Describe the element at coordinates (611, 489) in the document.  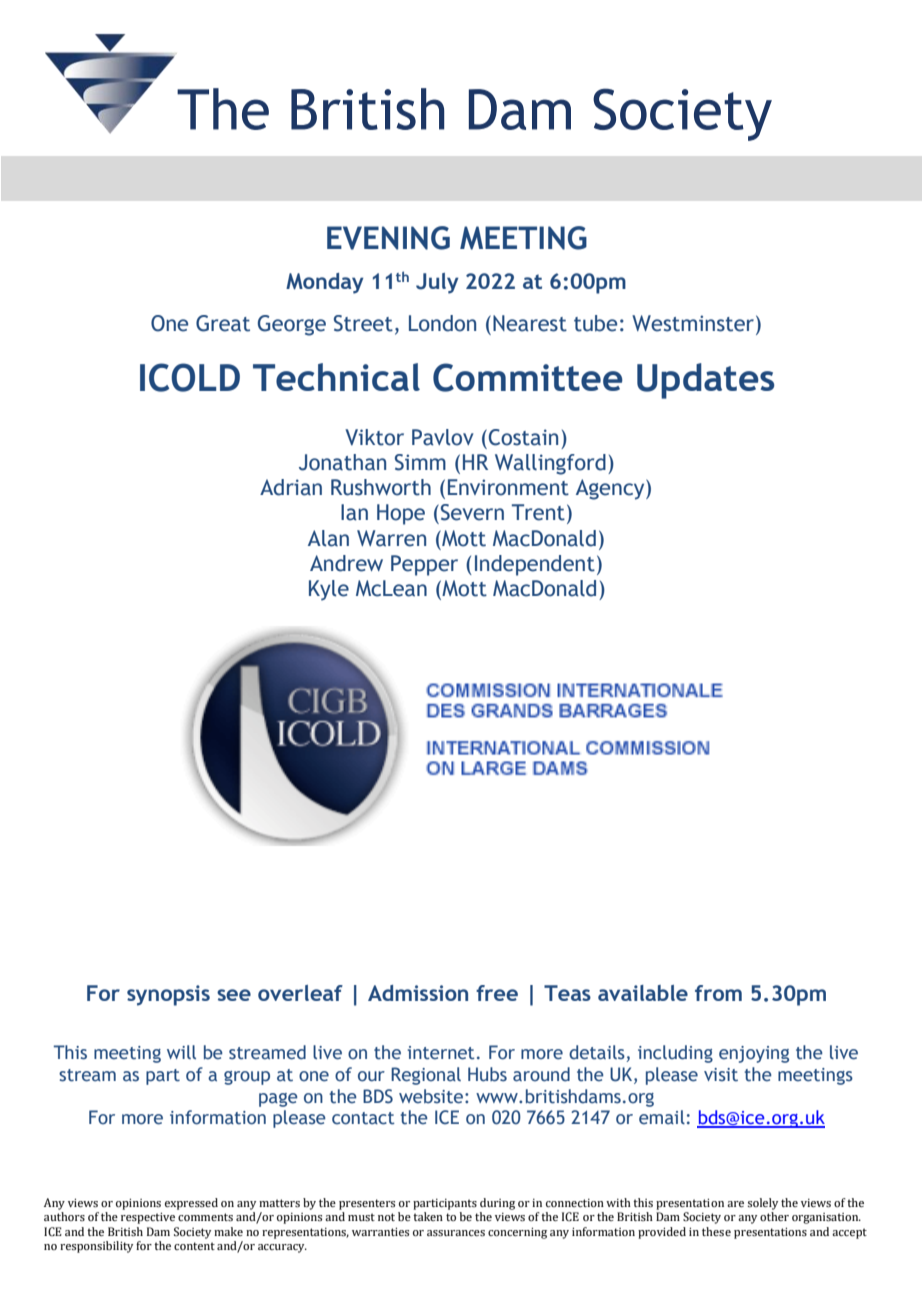
I see `Agency` at that location.
